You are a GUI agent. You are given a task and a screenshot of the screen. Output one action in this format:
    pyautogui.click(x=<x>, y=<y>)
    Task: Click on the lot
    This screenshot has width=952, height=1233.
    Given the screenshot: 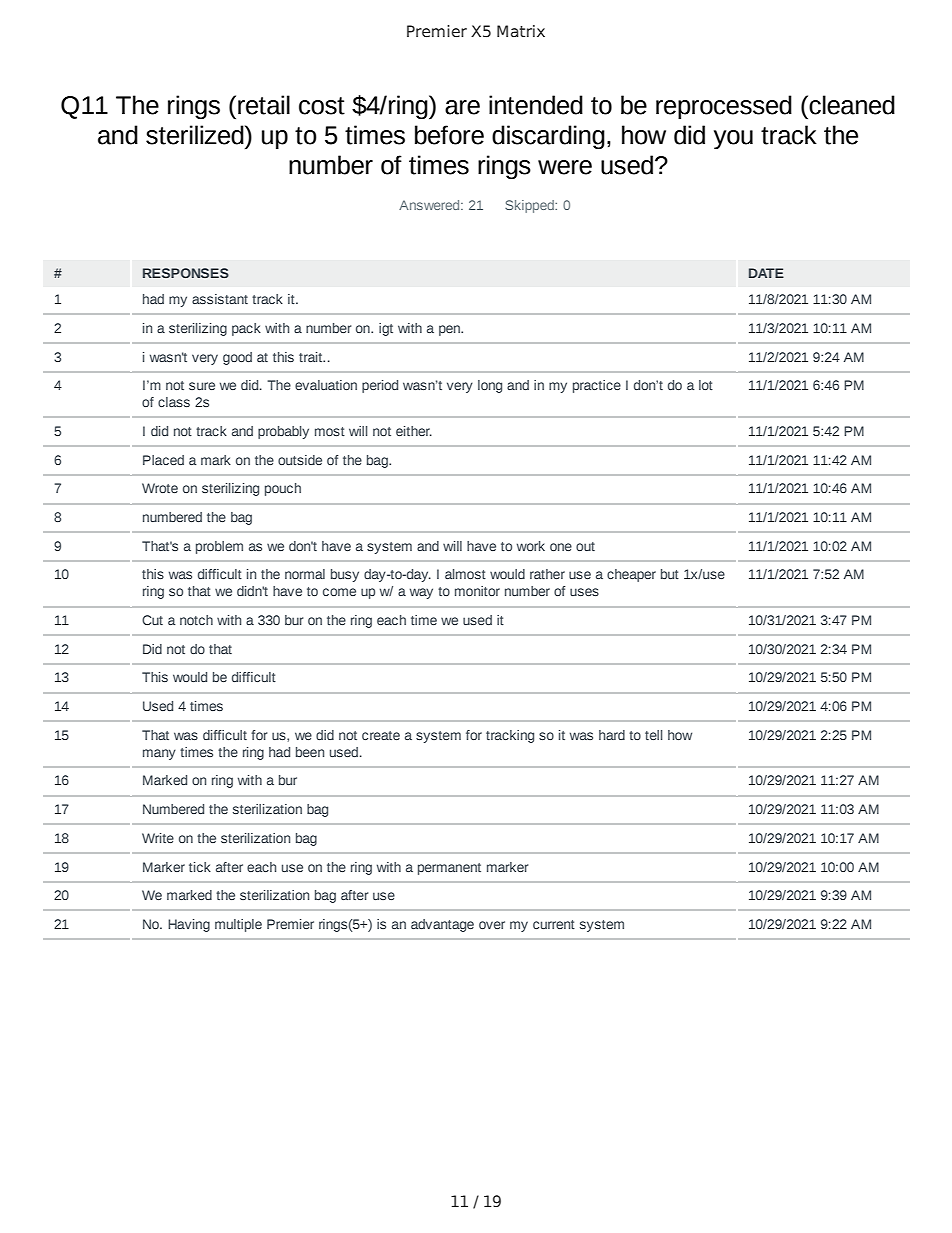 What is the action you would take?
    pyautogui.click(x=706, y=385)
